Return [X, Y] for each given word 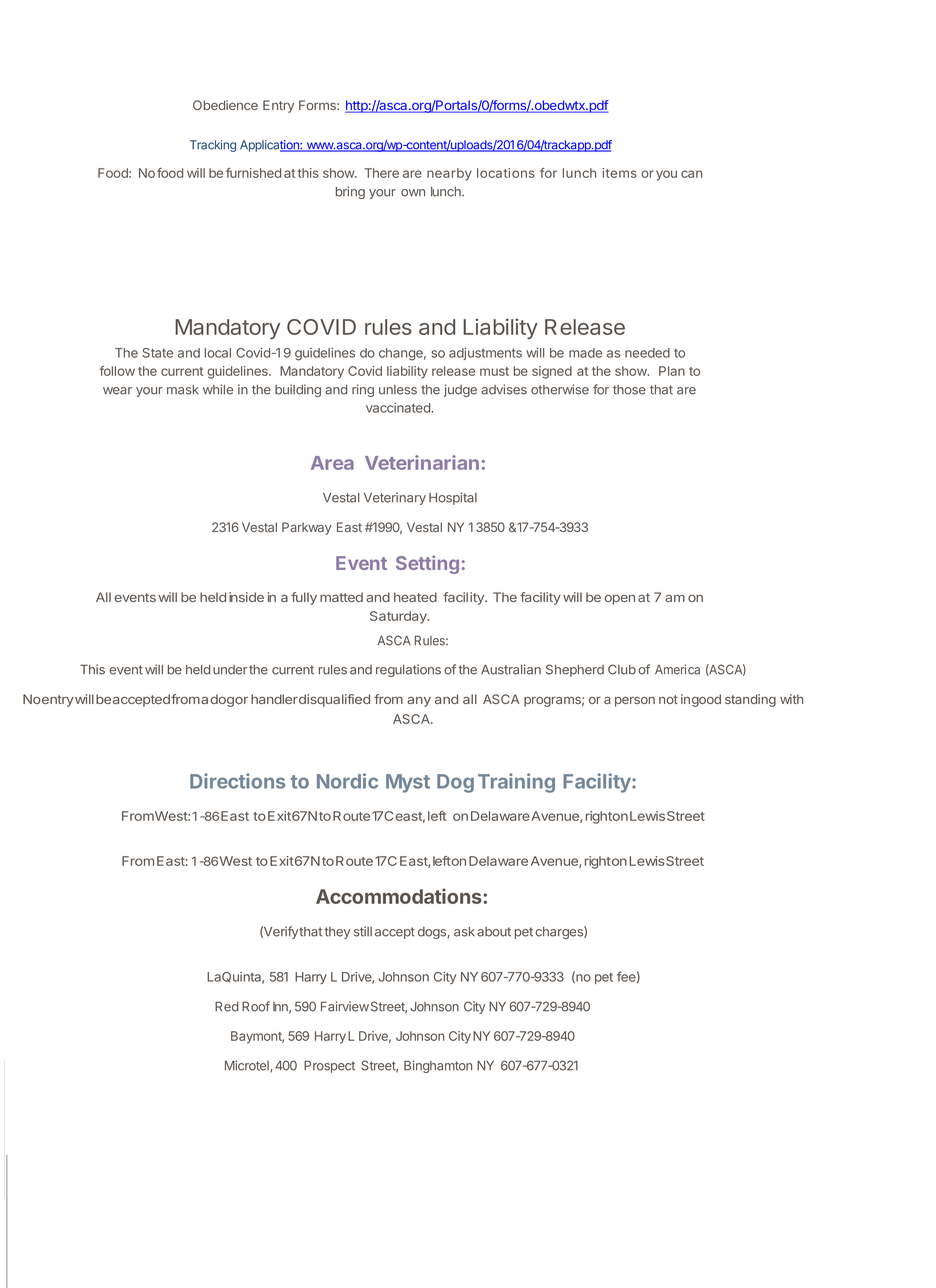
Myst [408, 783]
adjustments [485, 354]
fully [304, 598]
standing [750, 700]
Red [226, 1006]
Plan [672, 371]
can [691, 174]
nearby [449, 174]
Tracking [213, 146]
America [677, 669]
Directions [237, 781]
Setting [427, 564]
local [218, 353]
